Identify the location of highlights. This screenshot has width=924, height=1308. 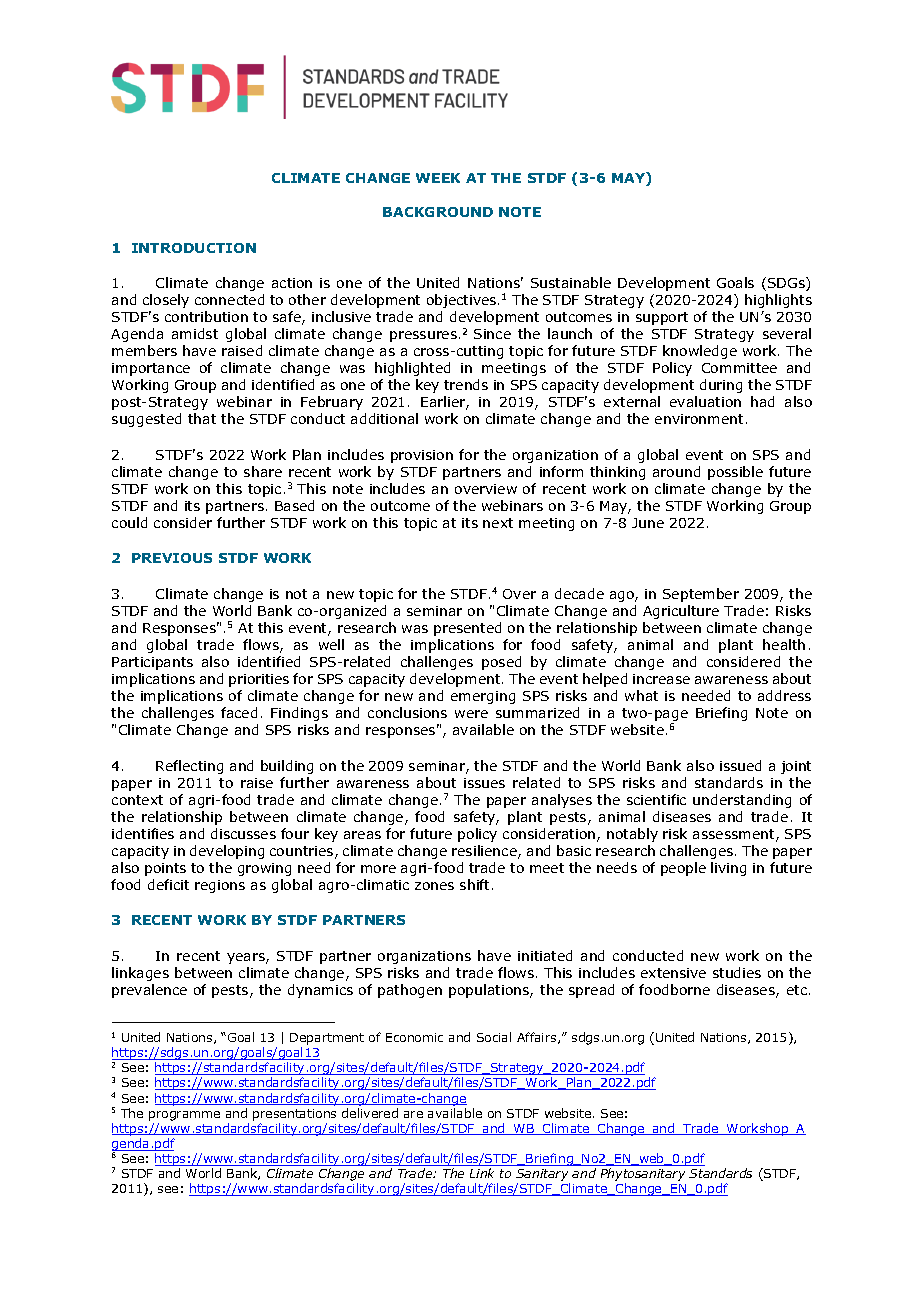
(778, 301).
